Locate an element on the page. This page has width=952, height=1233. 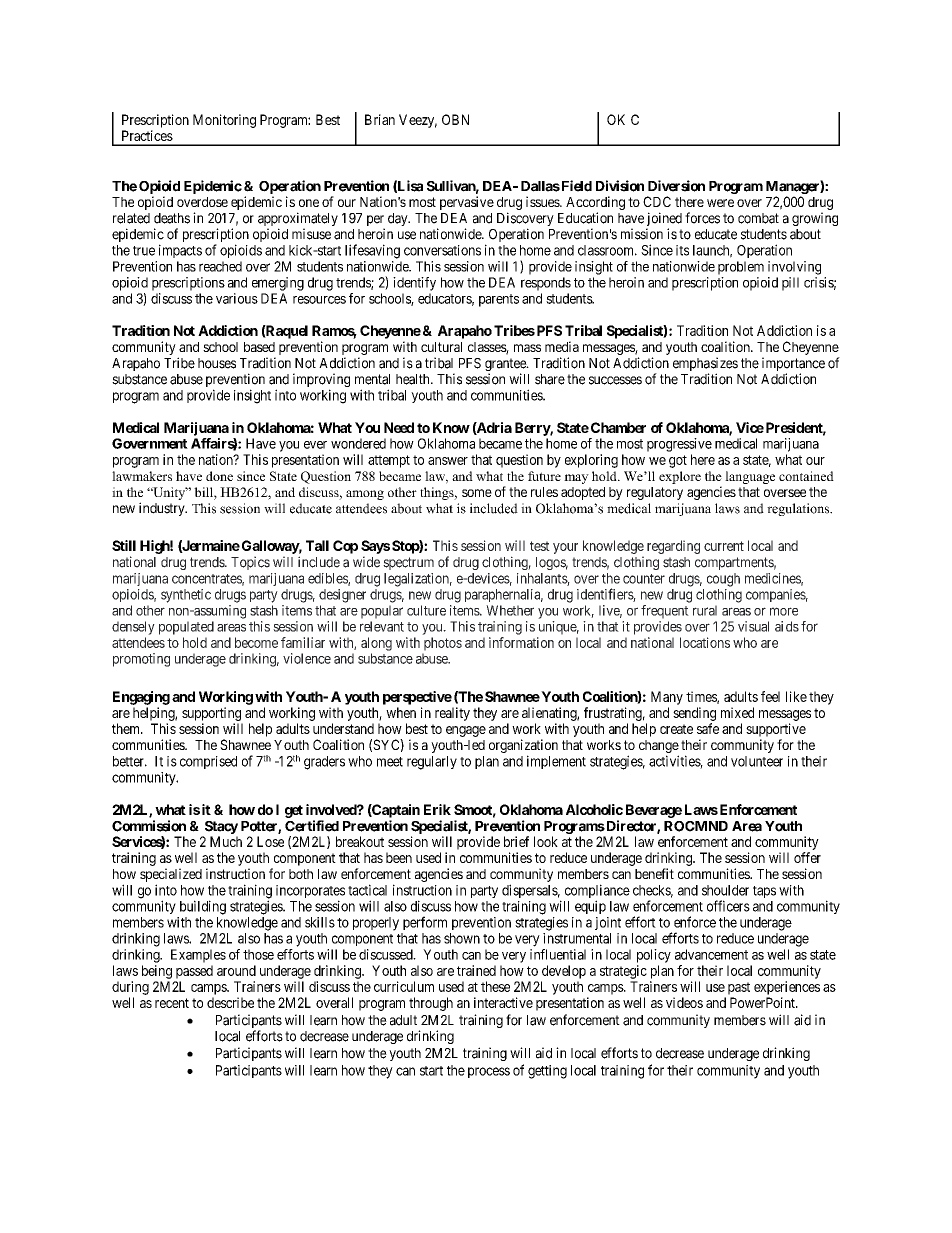
Diversion is located at coordinates (676, 186).
